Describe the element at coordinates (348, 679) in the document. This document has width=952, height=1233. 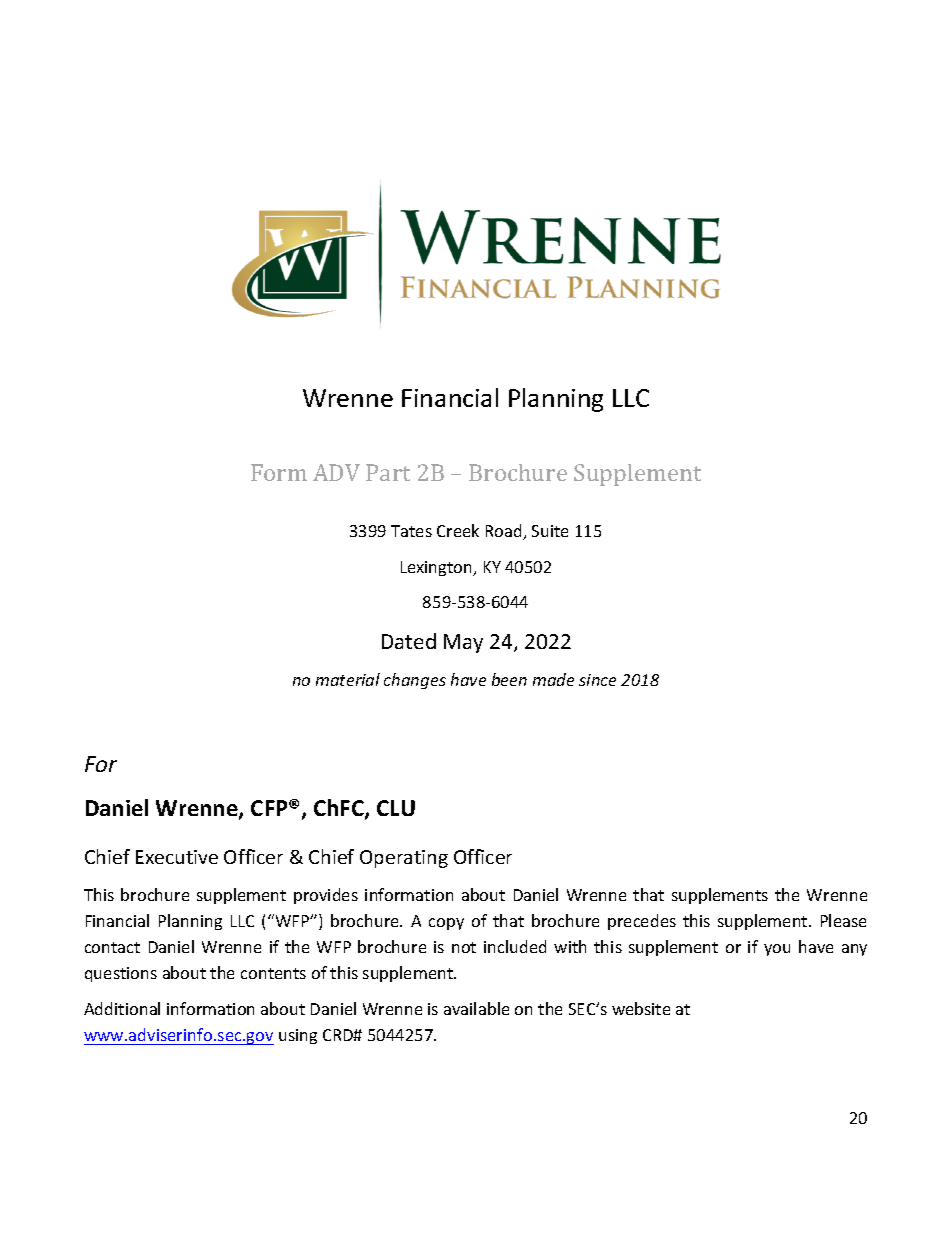
I see `material` at that location.
